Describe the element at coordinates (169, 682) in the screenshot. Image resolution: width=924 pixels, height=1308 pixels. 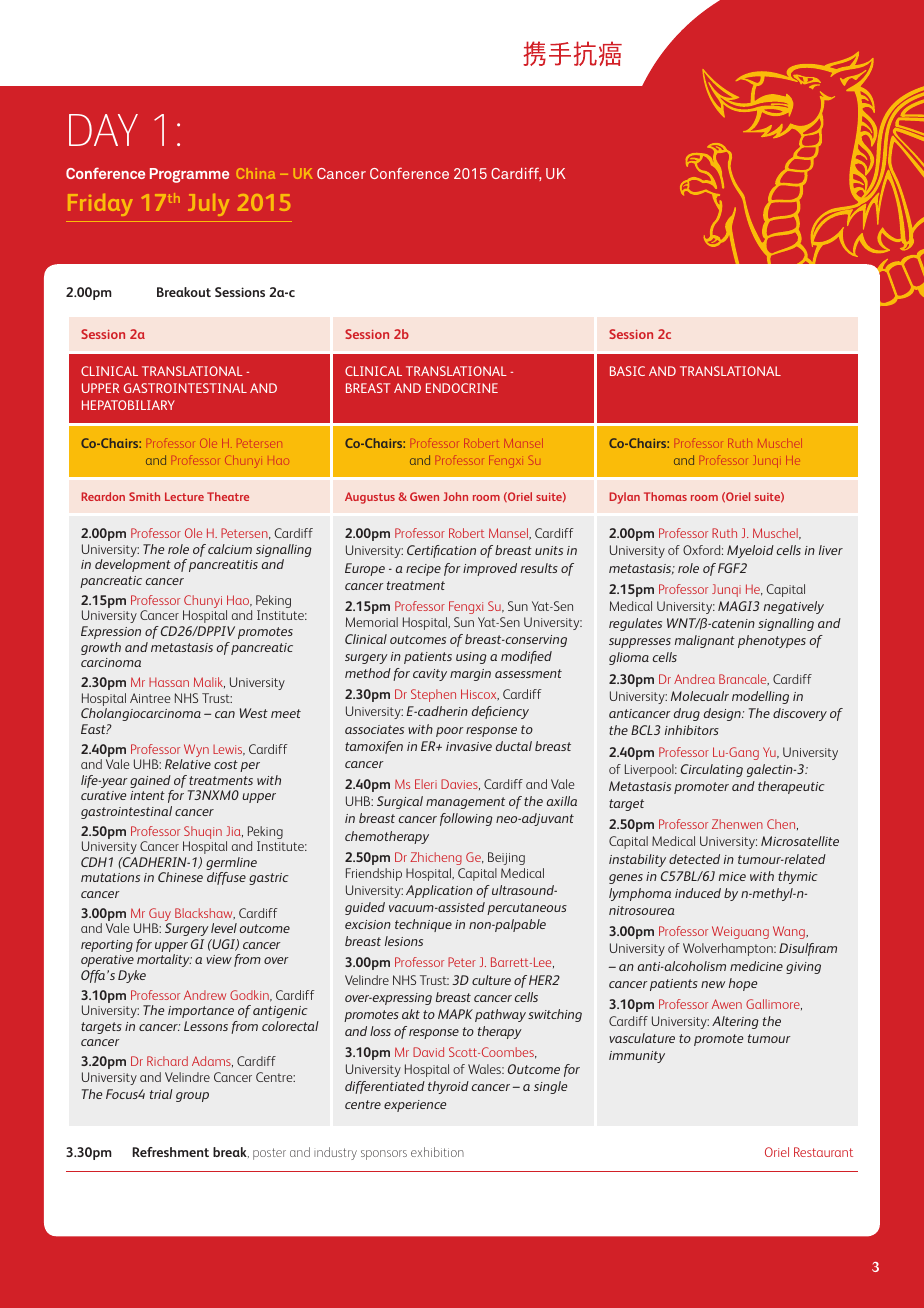
I see `Hassan` at that location.
